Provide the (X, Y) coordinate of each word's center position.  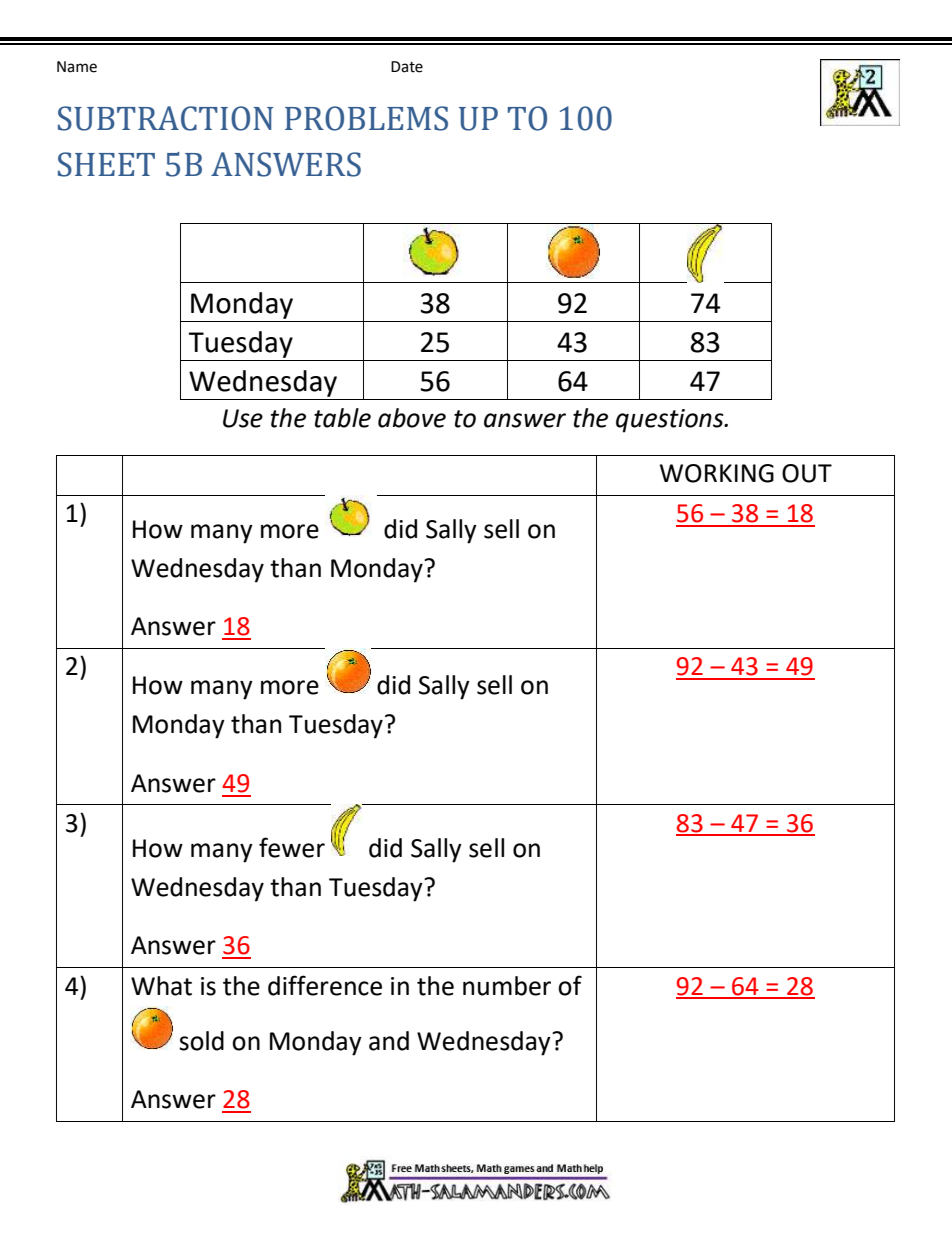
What (161, 986)
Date (407, 67)
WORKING (717, 473)
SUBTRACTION (165, 118)
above (412, 418)
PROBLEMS (366, 118)
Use (243, 418)
